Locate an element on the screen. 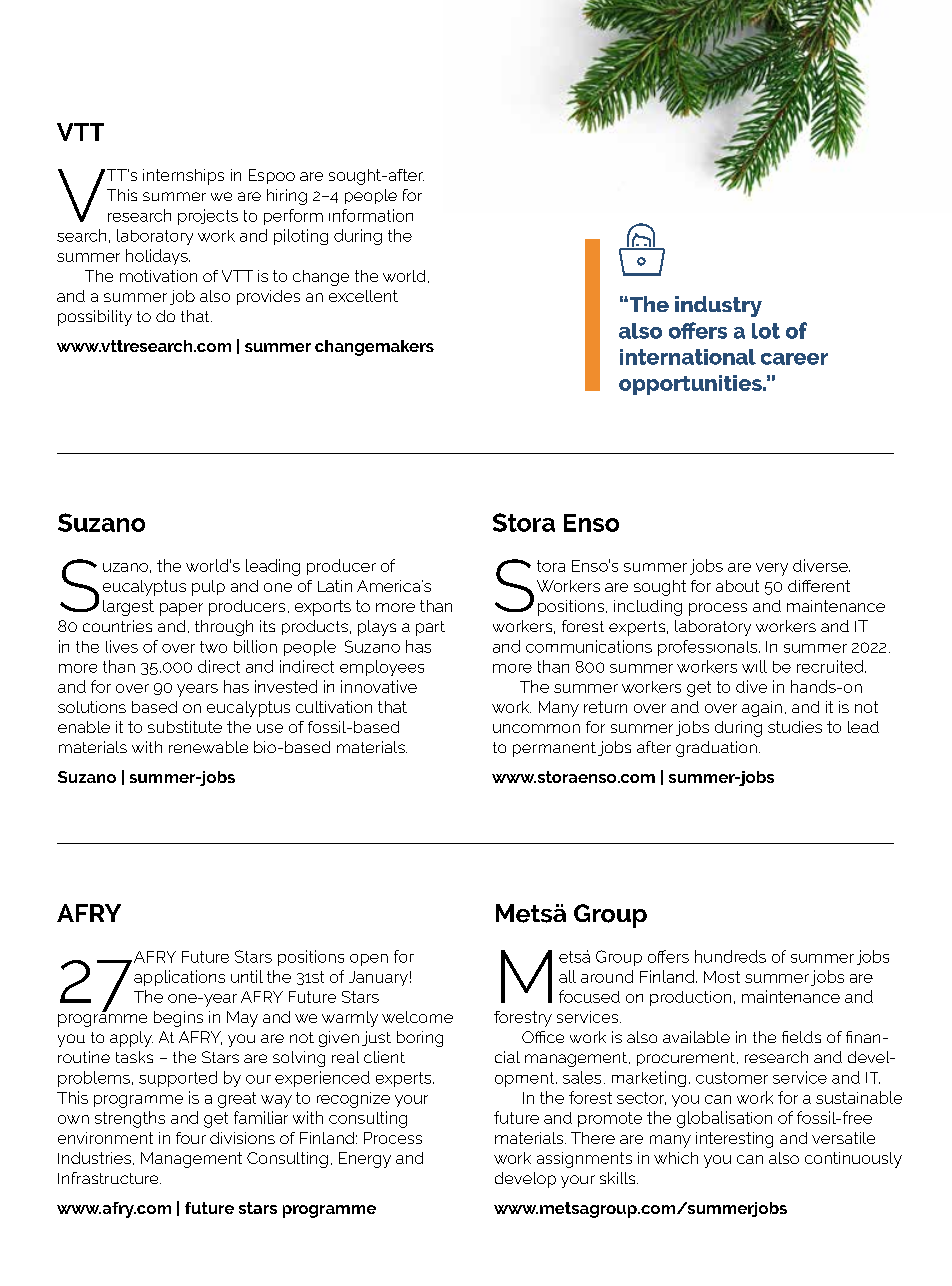  possibility is located at coordinates (95, 318).
